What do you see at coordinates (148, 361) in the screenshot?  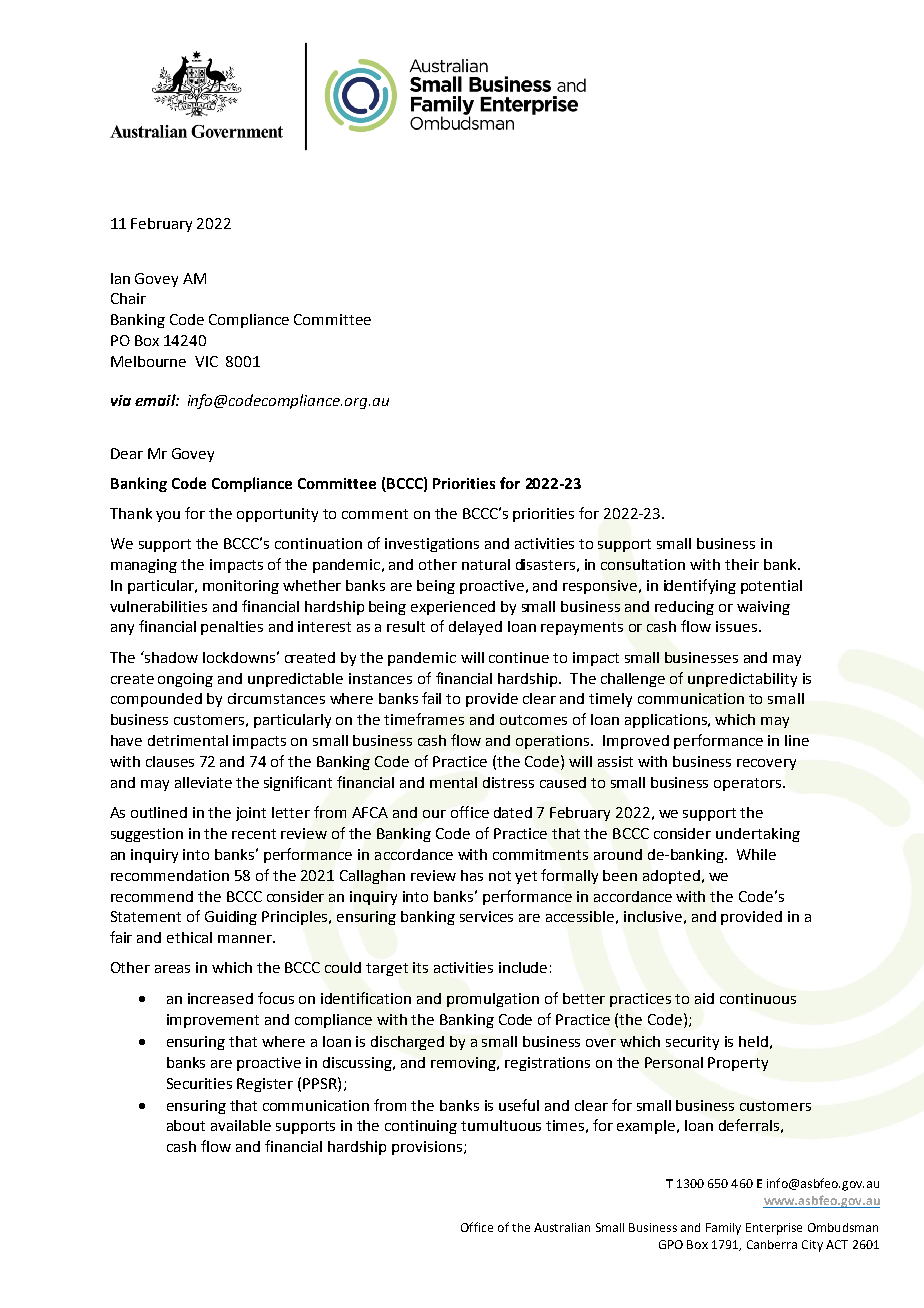 I see `Melbourne` at bounding box center [148, 361].
